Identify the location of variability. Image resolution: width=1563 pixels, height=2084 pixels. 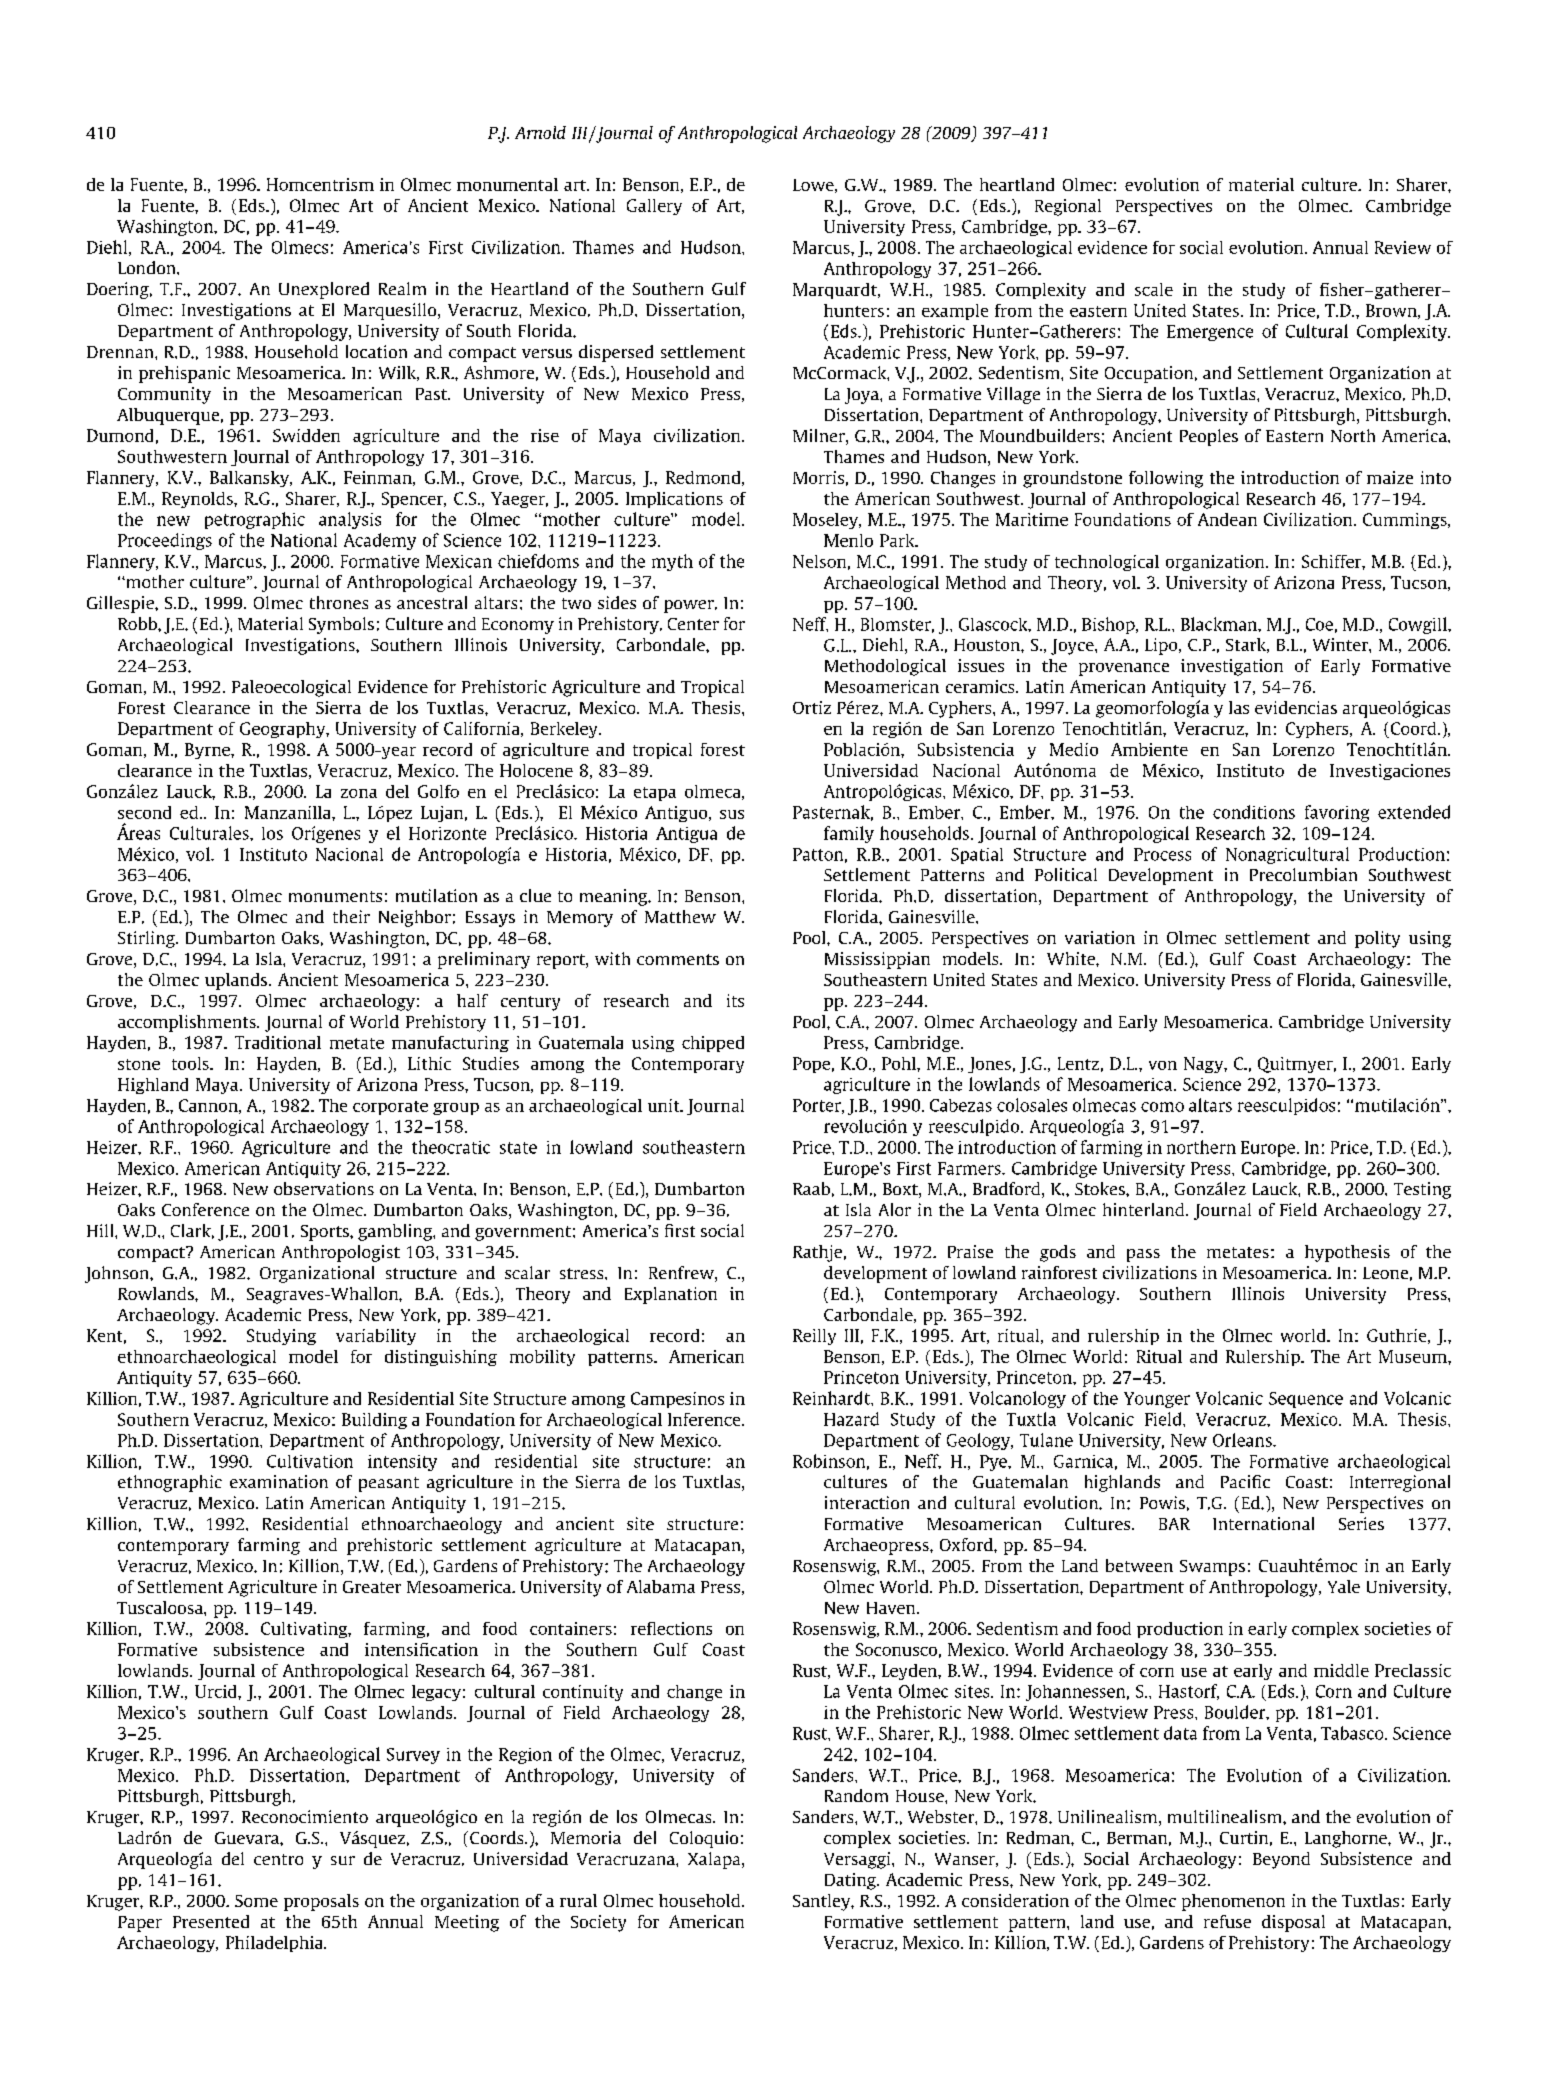
(376, 1337).
